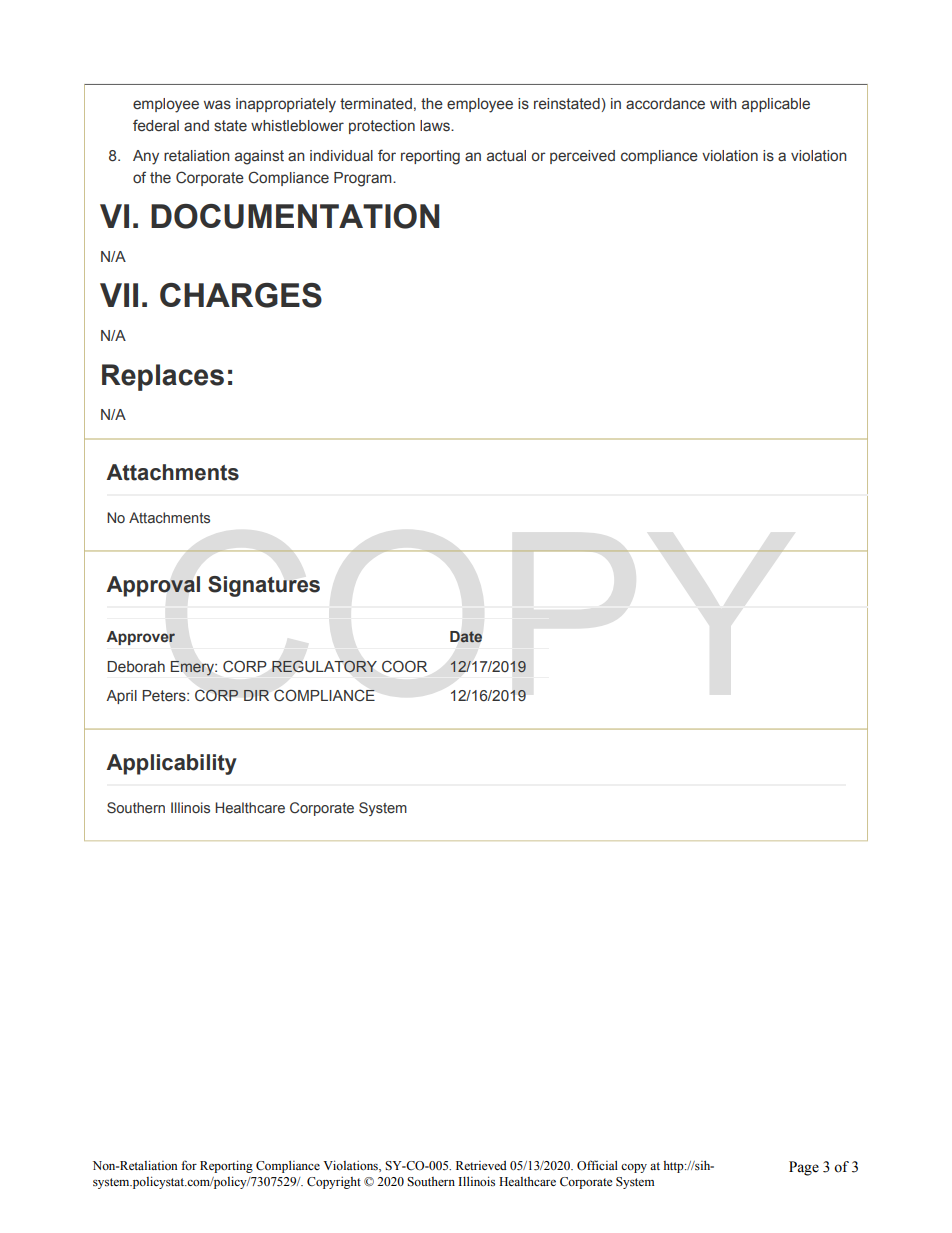 The height and width of the image is (1233, 952). What do you see at coordinates (723, 104) in the image?
I see `with` at bounding box center [723, 104].
